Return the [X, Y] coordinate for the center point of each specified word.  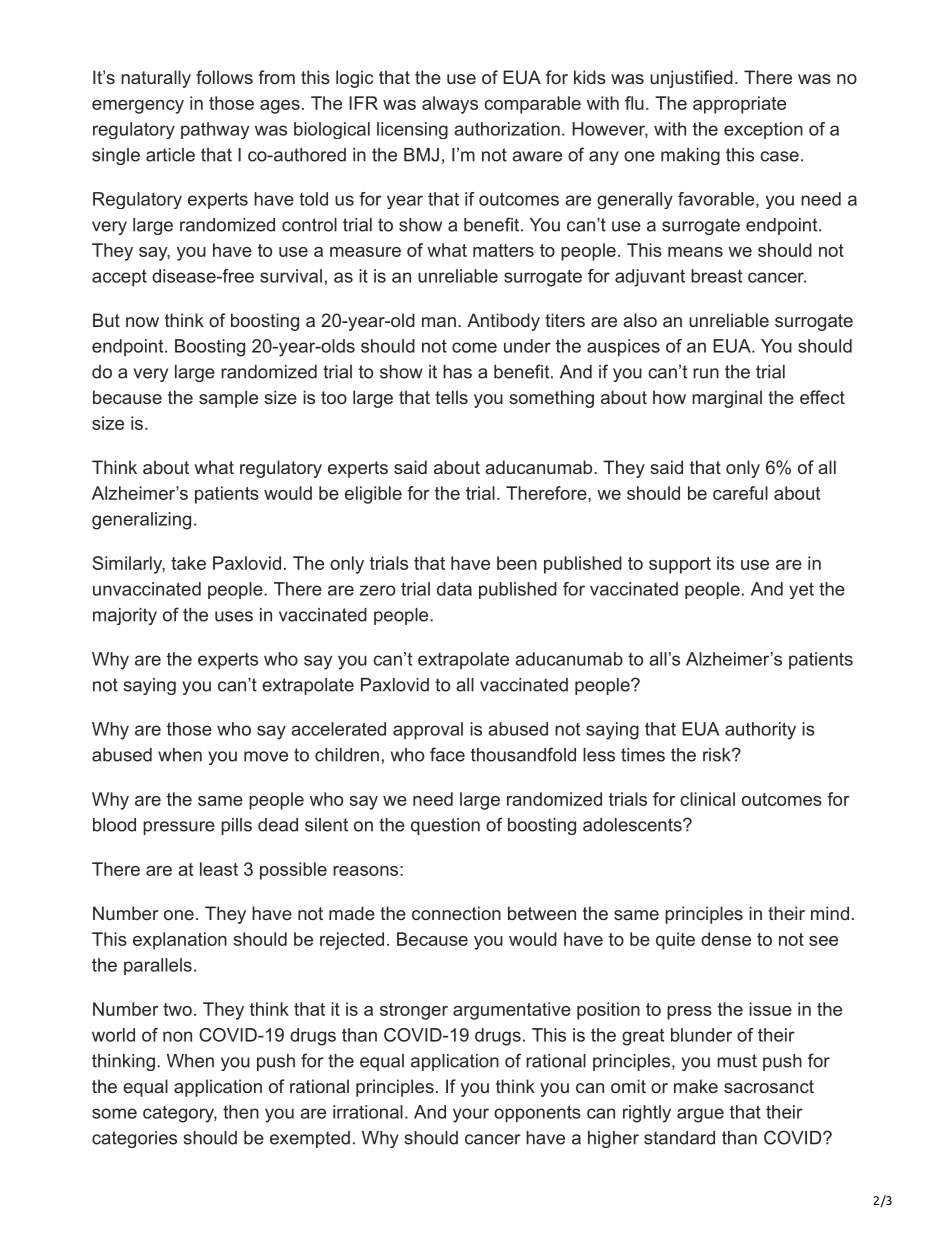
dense [726, 939]
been [517, 563]
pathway [215, 130]
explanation [180, 941]
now [142, 322]
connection [456, 913]
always [450, 105]
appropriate [739, 105]
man [439, 322]
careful [740, 493]
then [241, 1112]
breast [716, 276]
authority [760, 731]
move [266, 756]
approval [428, 731]
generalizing [141, 521]
